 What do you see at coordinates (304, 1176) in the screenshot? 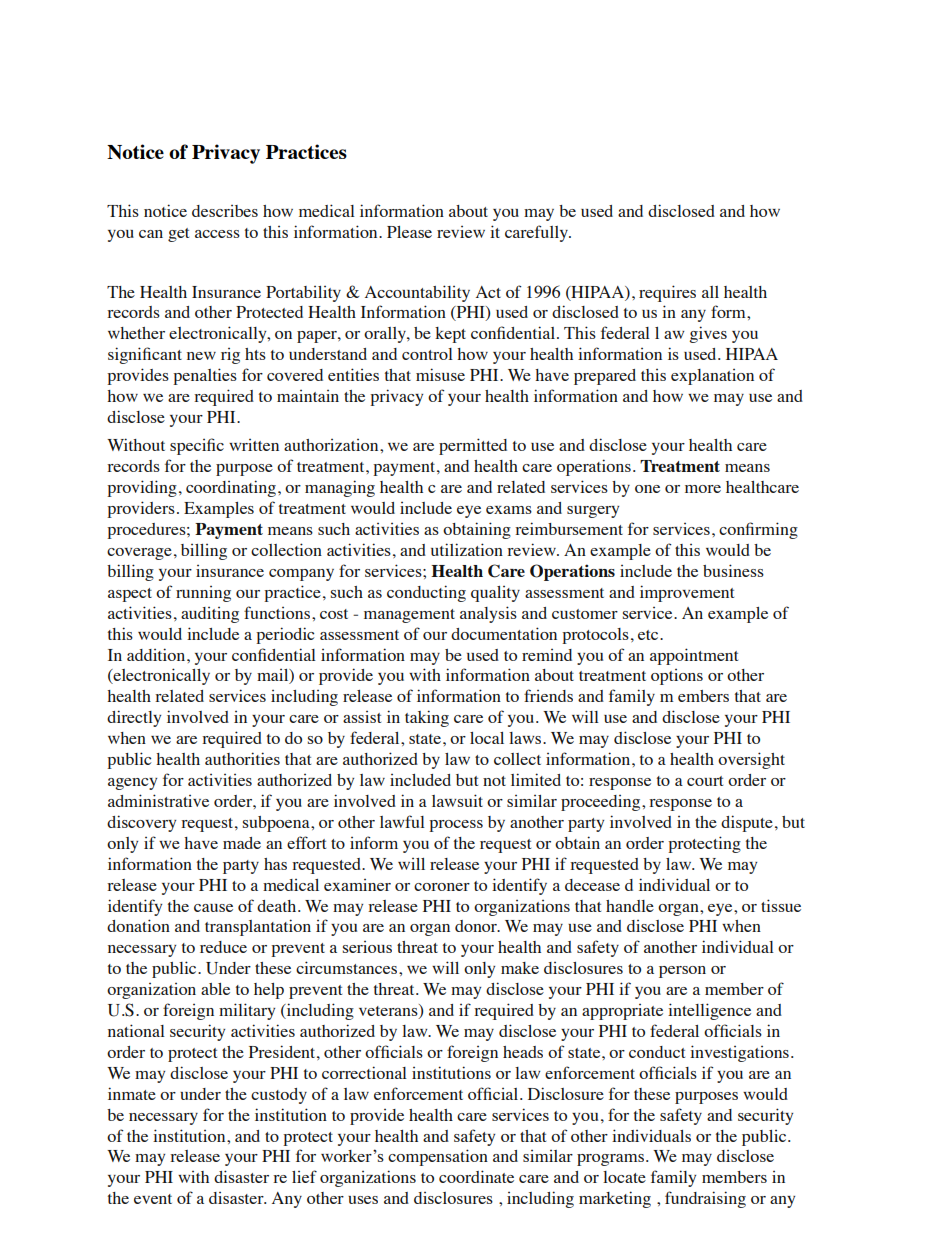
I see `lief` at bounding box center [304, 1176].
